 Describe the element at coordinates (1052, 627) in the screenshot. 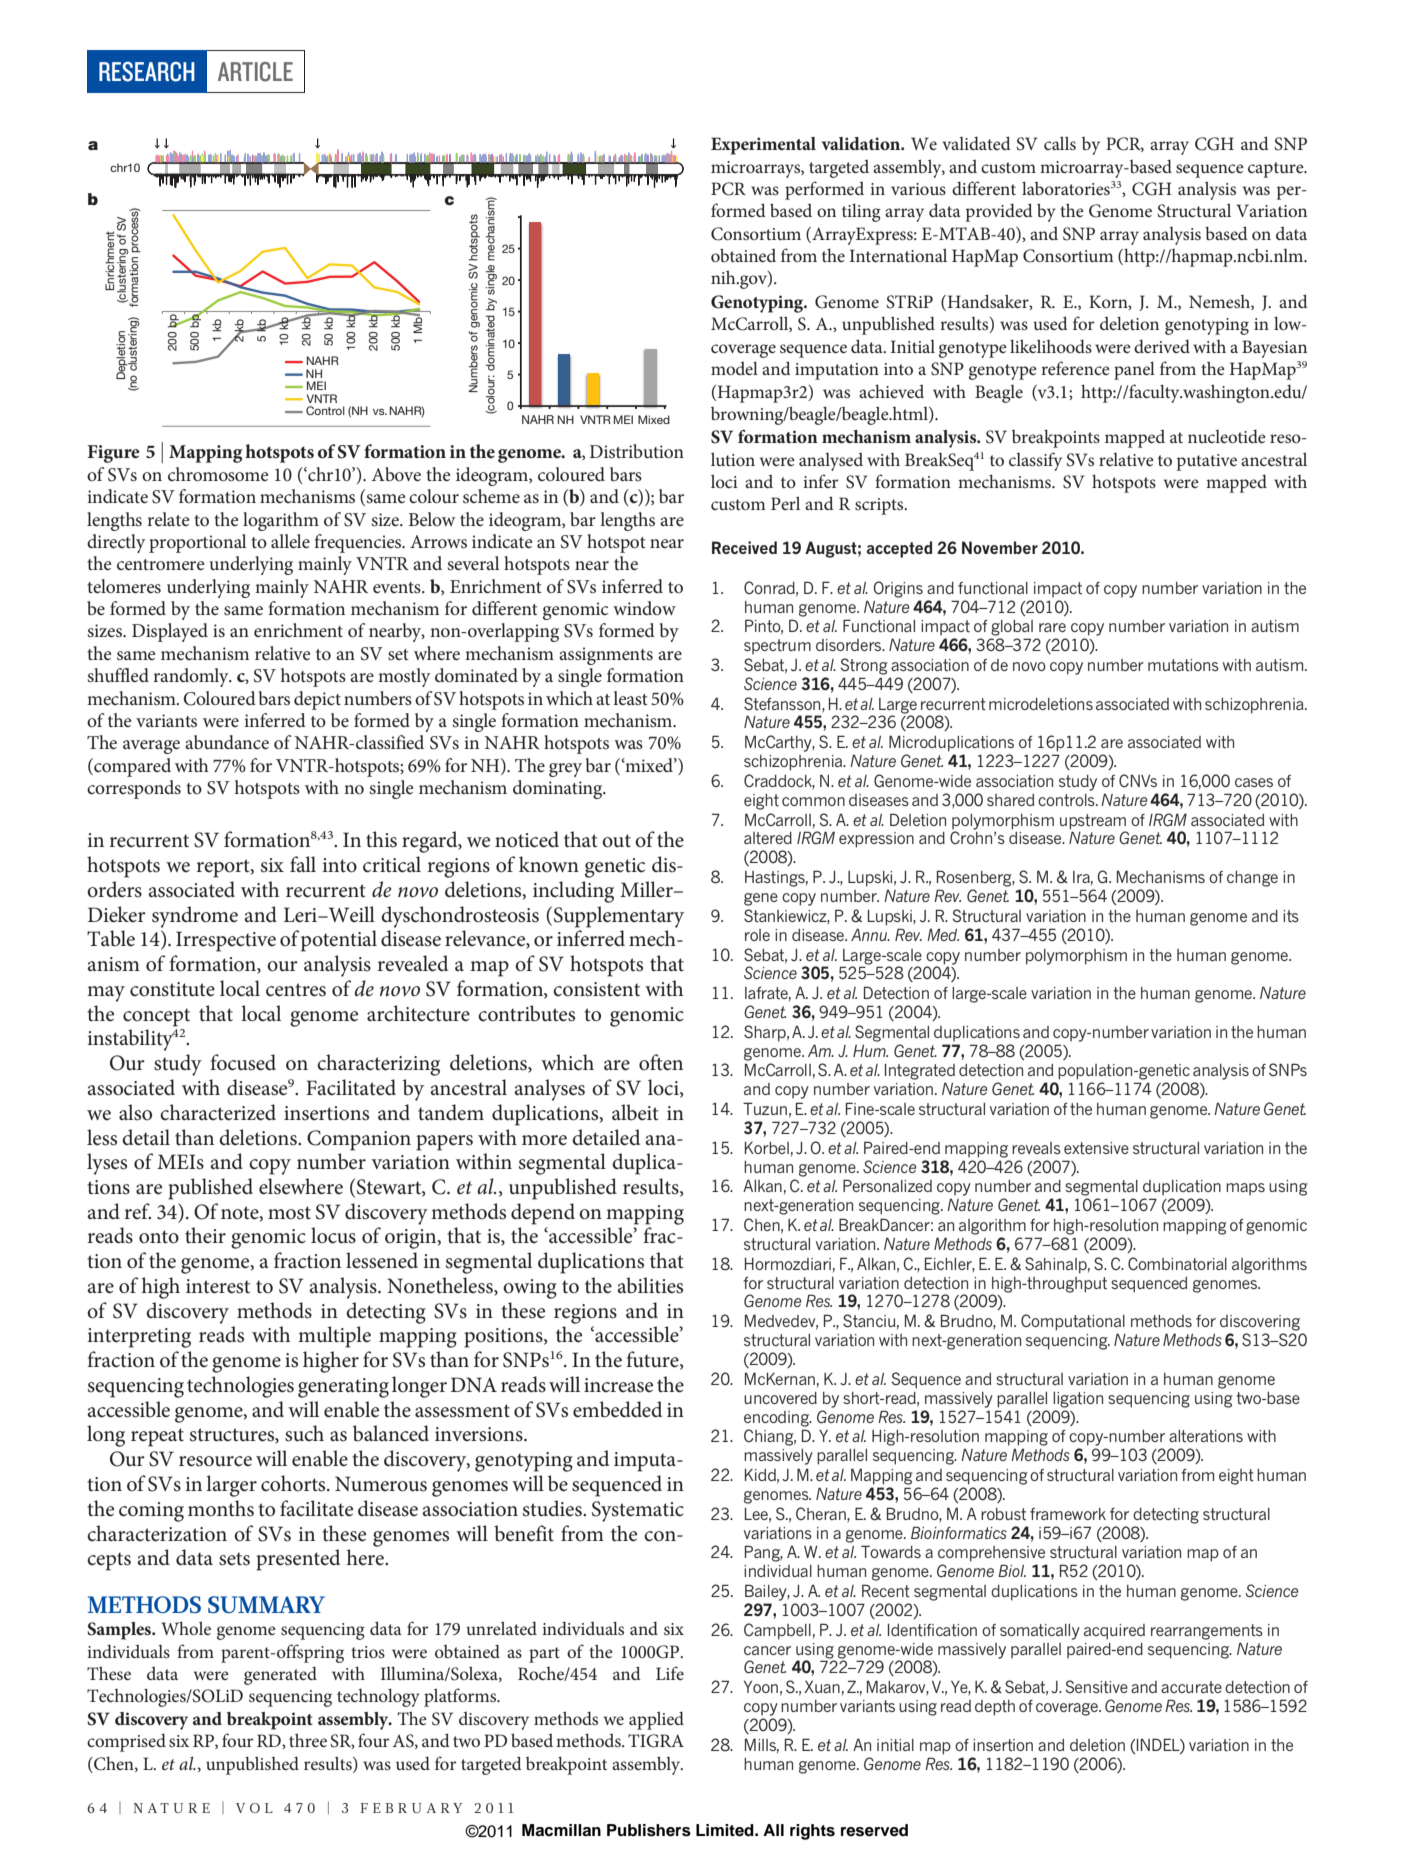

I see `rare` at that location.
